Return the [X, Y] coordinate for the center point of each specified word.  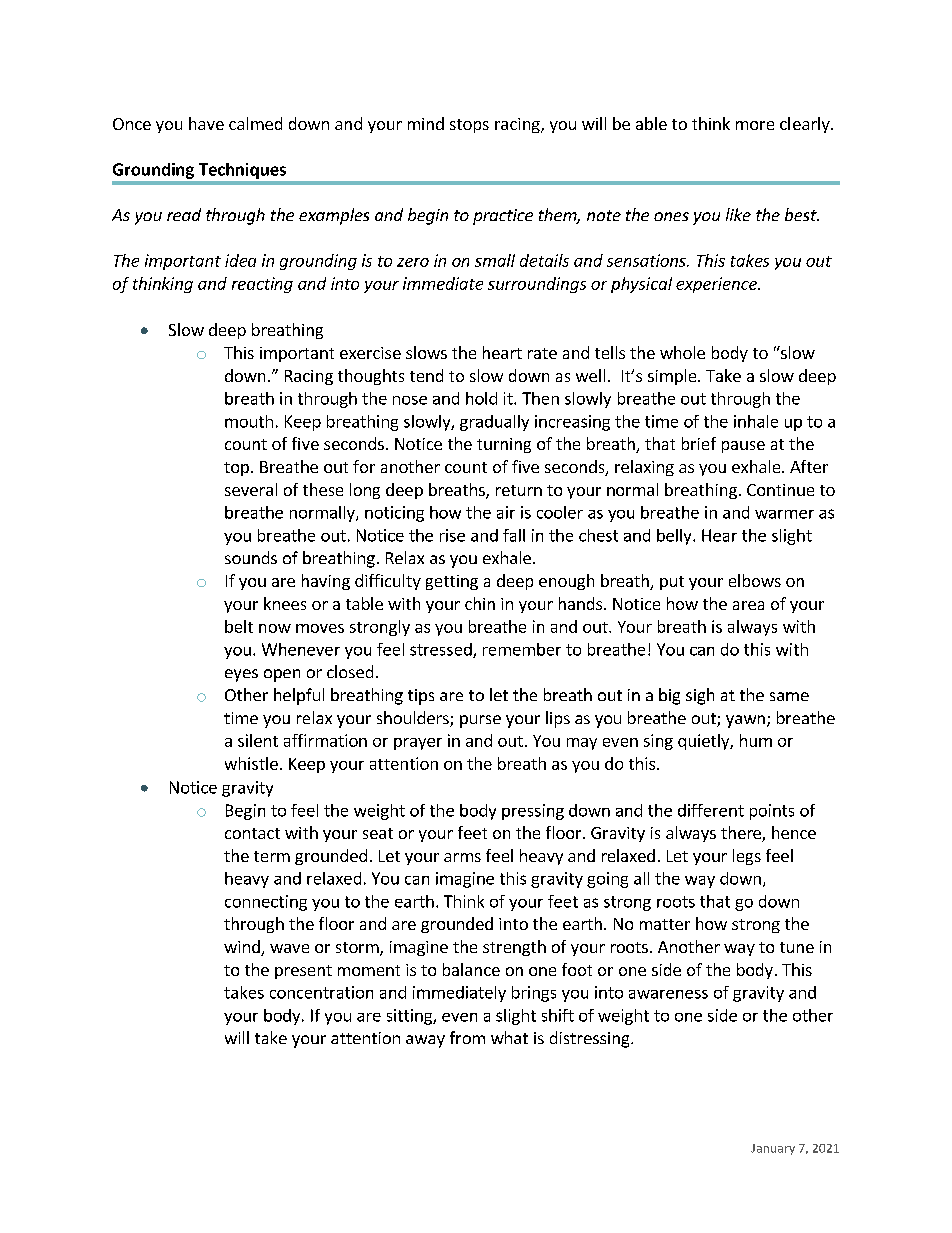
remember [522, 649]
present [303, 972]
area [748, 605]
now [275, 628]
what [509, 1037]
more [755, 125]
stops [469, 126]
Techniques [242, 171]
